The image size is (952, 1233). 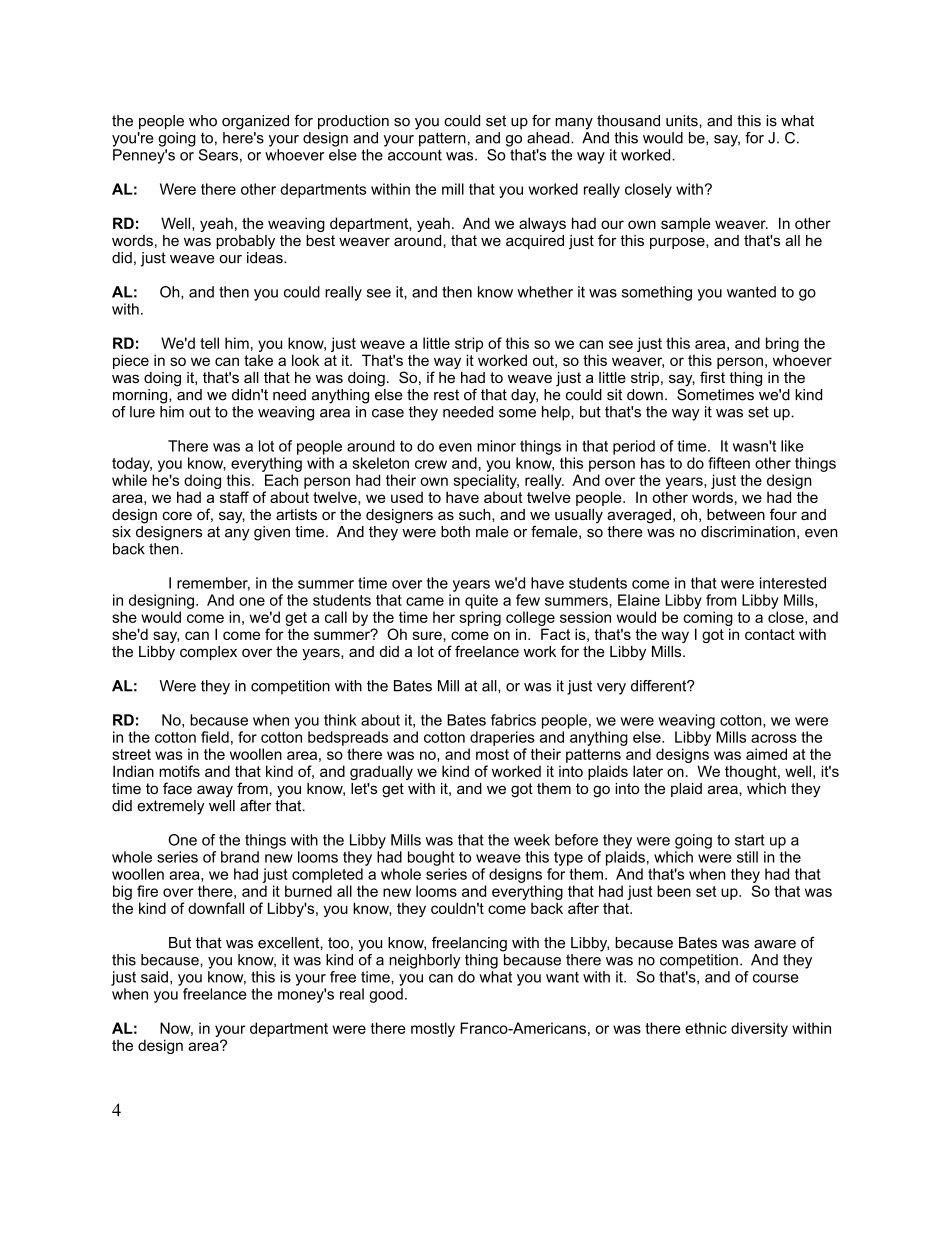 What do you see at coordinates (415, 155) in the image?
I see `account` at bounding box center [415, 155].
